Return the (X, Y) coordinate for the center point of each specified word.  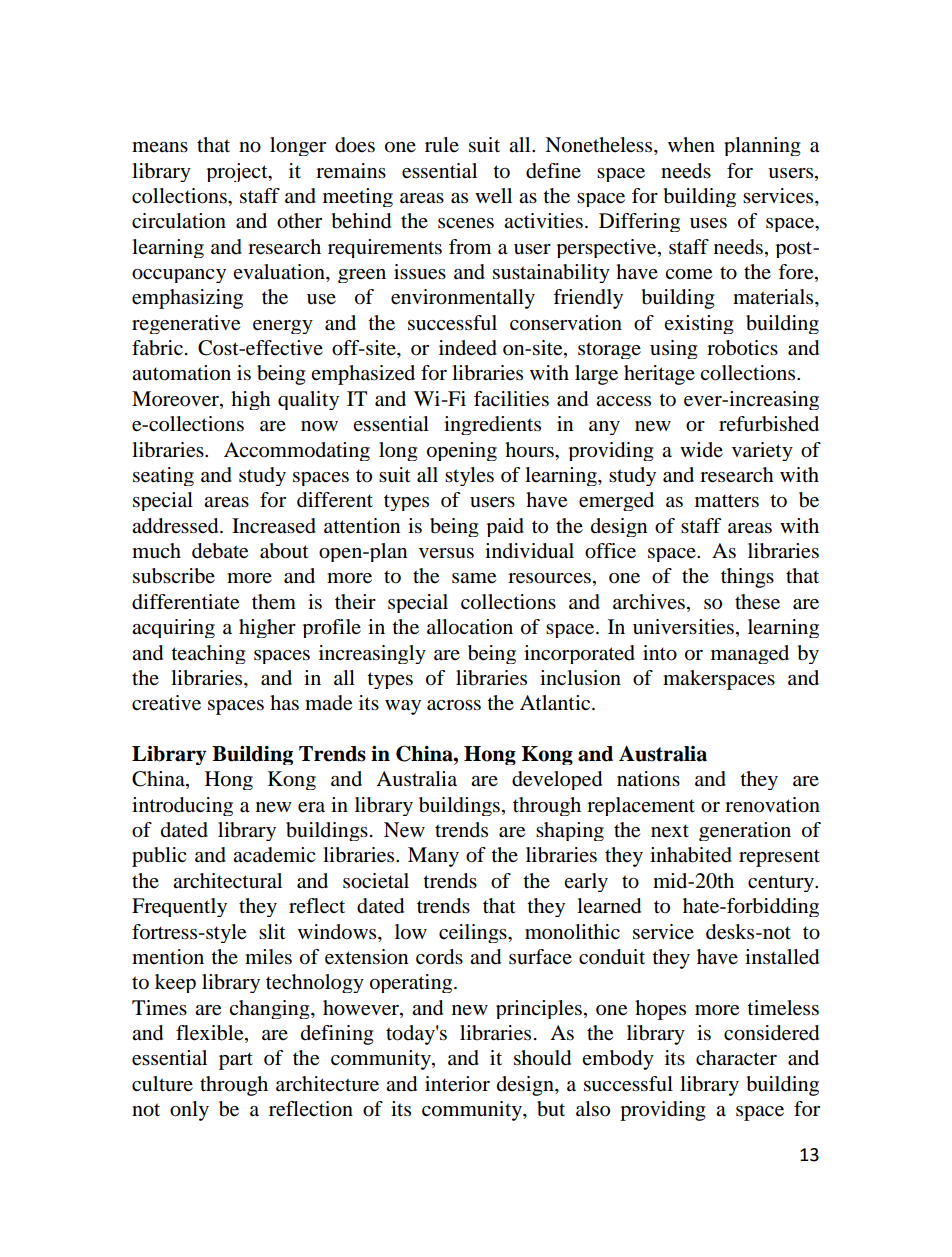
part (236, 1061)
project (238, 172)
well (493, 196)
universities (683, 627)
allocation (470, 627)
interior (457, 1084)
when (691, 144)
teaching (208, 654)
